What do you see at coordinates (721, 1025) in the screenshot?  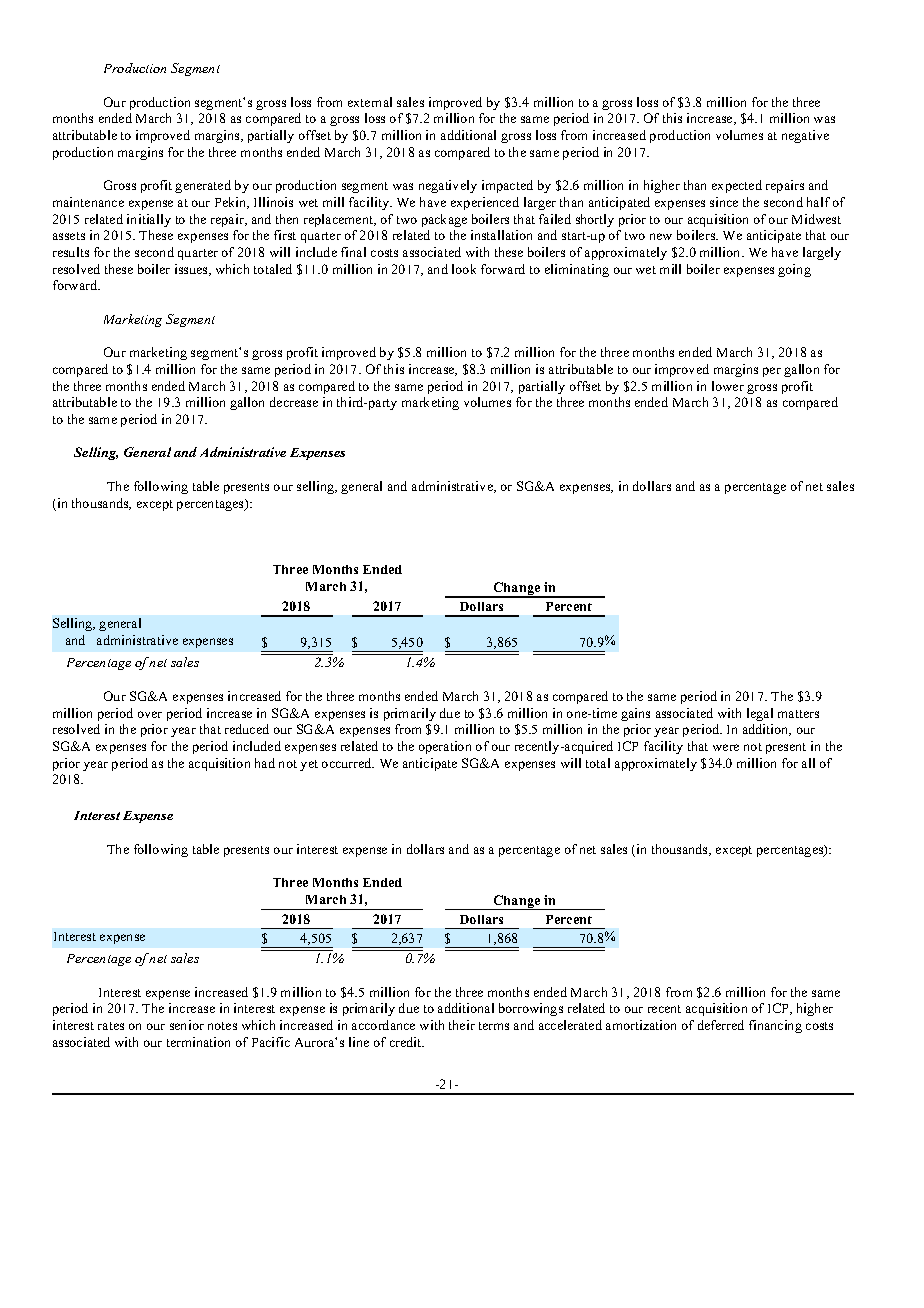 I see `deferred` at bounding box center [721, 1025].
